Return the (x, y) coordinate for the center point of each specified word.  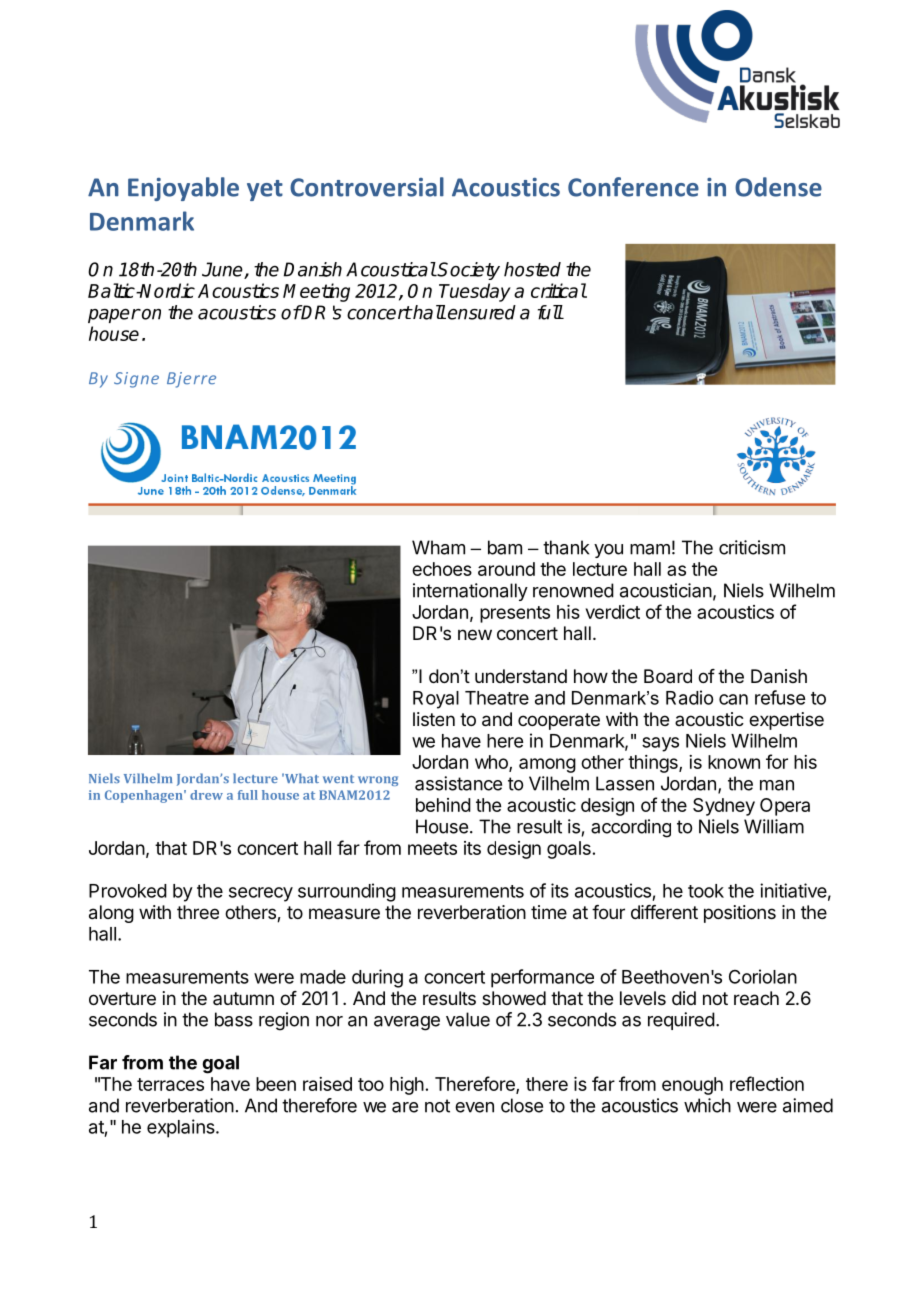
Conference (633, 187)
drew (206, 795)
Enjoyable (183, 189)
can (733, 699)
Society (468, 271)
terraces (170, 1084)
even (474, 1107)
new (475, 634)
